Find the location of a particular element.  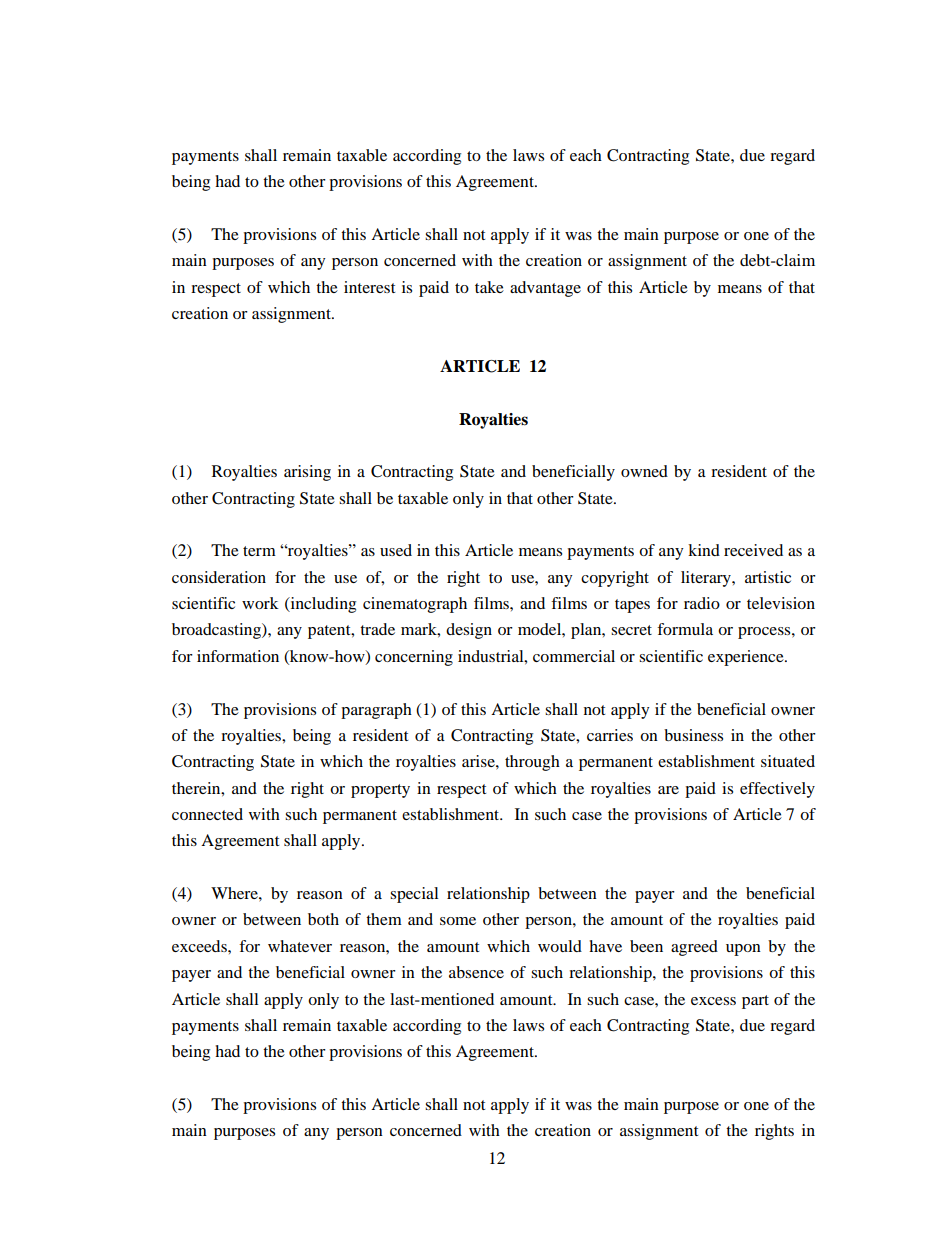

advantage is located at coordinates (545, 289).
